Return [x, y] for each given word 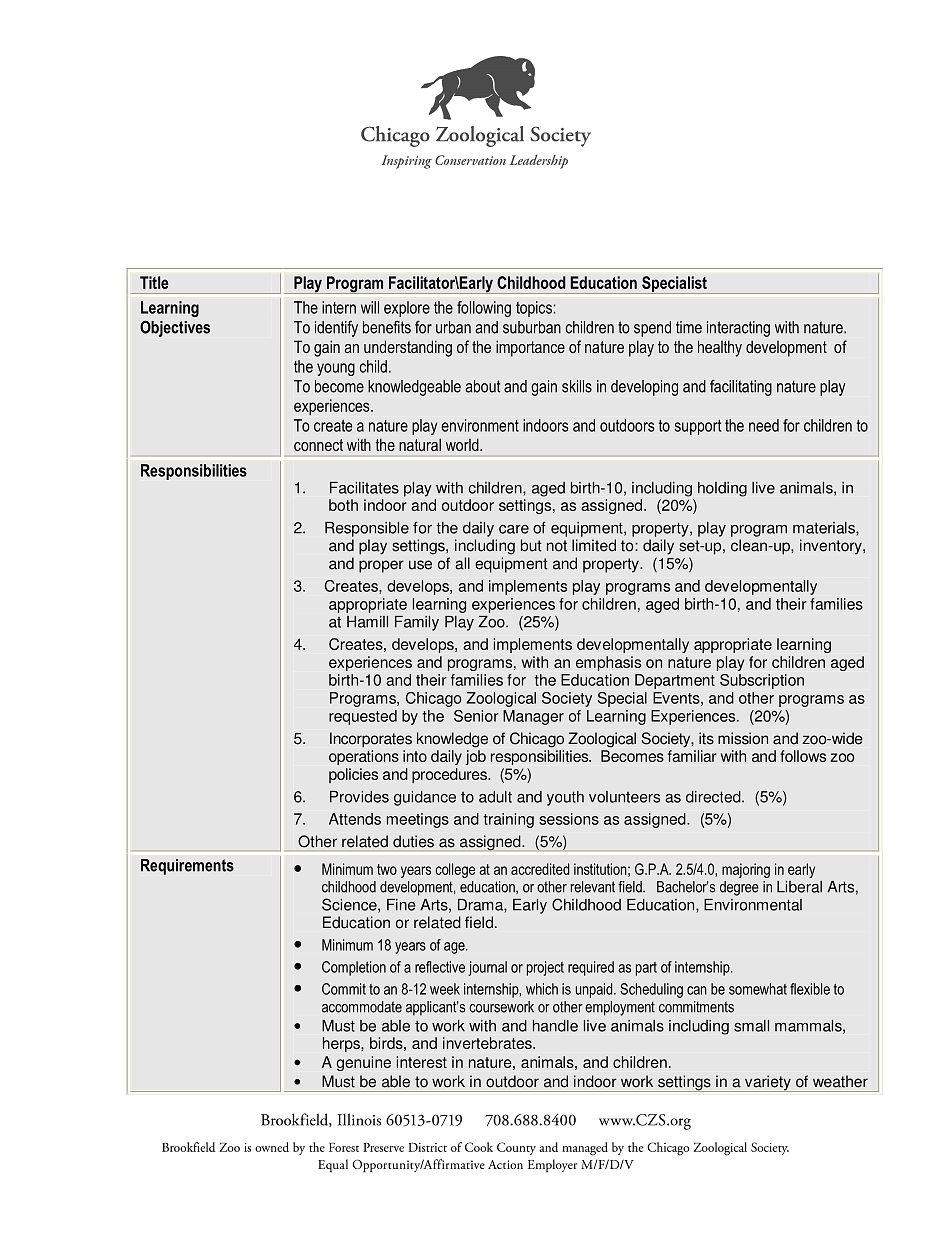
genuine [363, 1063]
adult [495, 797]
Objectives [175, 328]
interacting [738, 329]
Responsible [367, 529]
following [484, 309]
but [531, 545]
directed [714, 797]
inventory [832, 547]
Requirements [187, 867]
